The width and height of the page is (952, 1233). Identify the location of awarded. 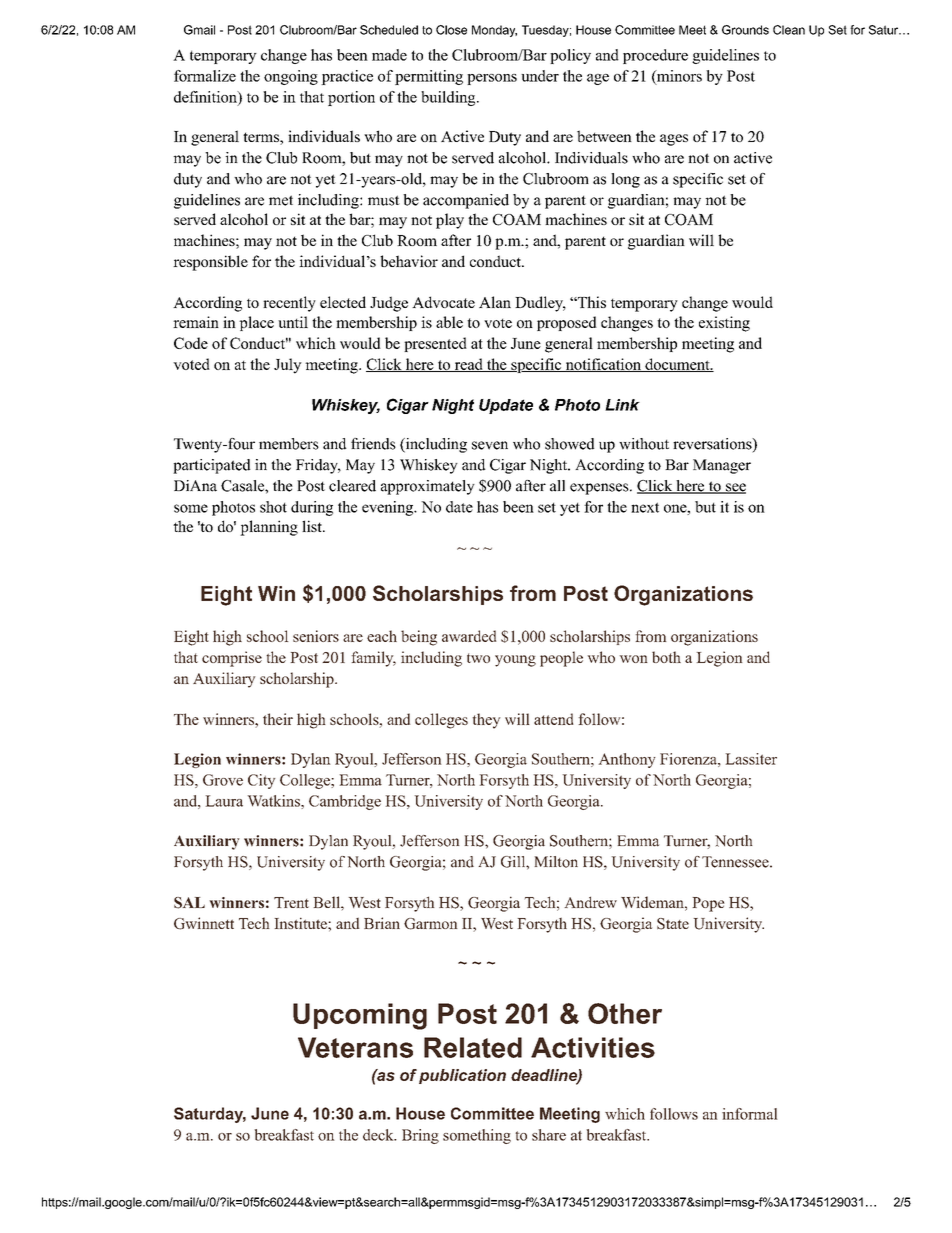
(469, 636).
